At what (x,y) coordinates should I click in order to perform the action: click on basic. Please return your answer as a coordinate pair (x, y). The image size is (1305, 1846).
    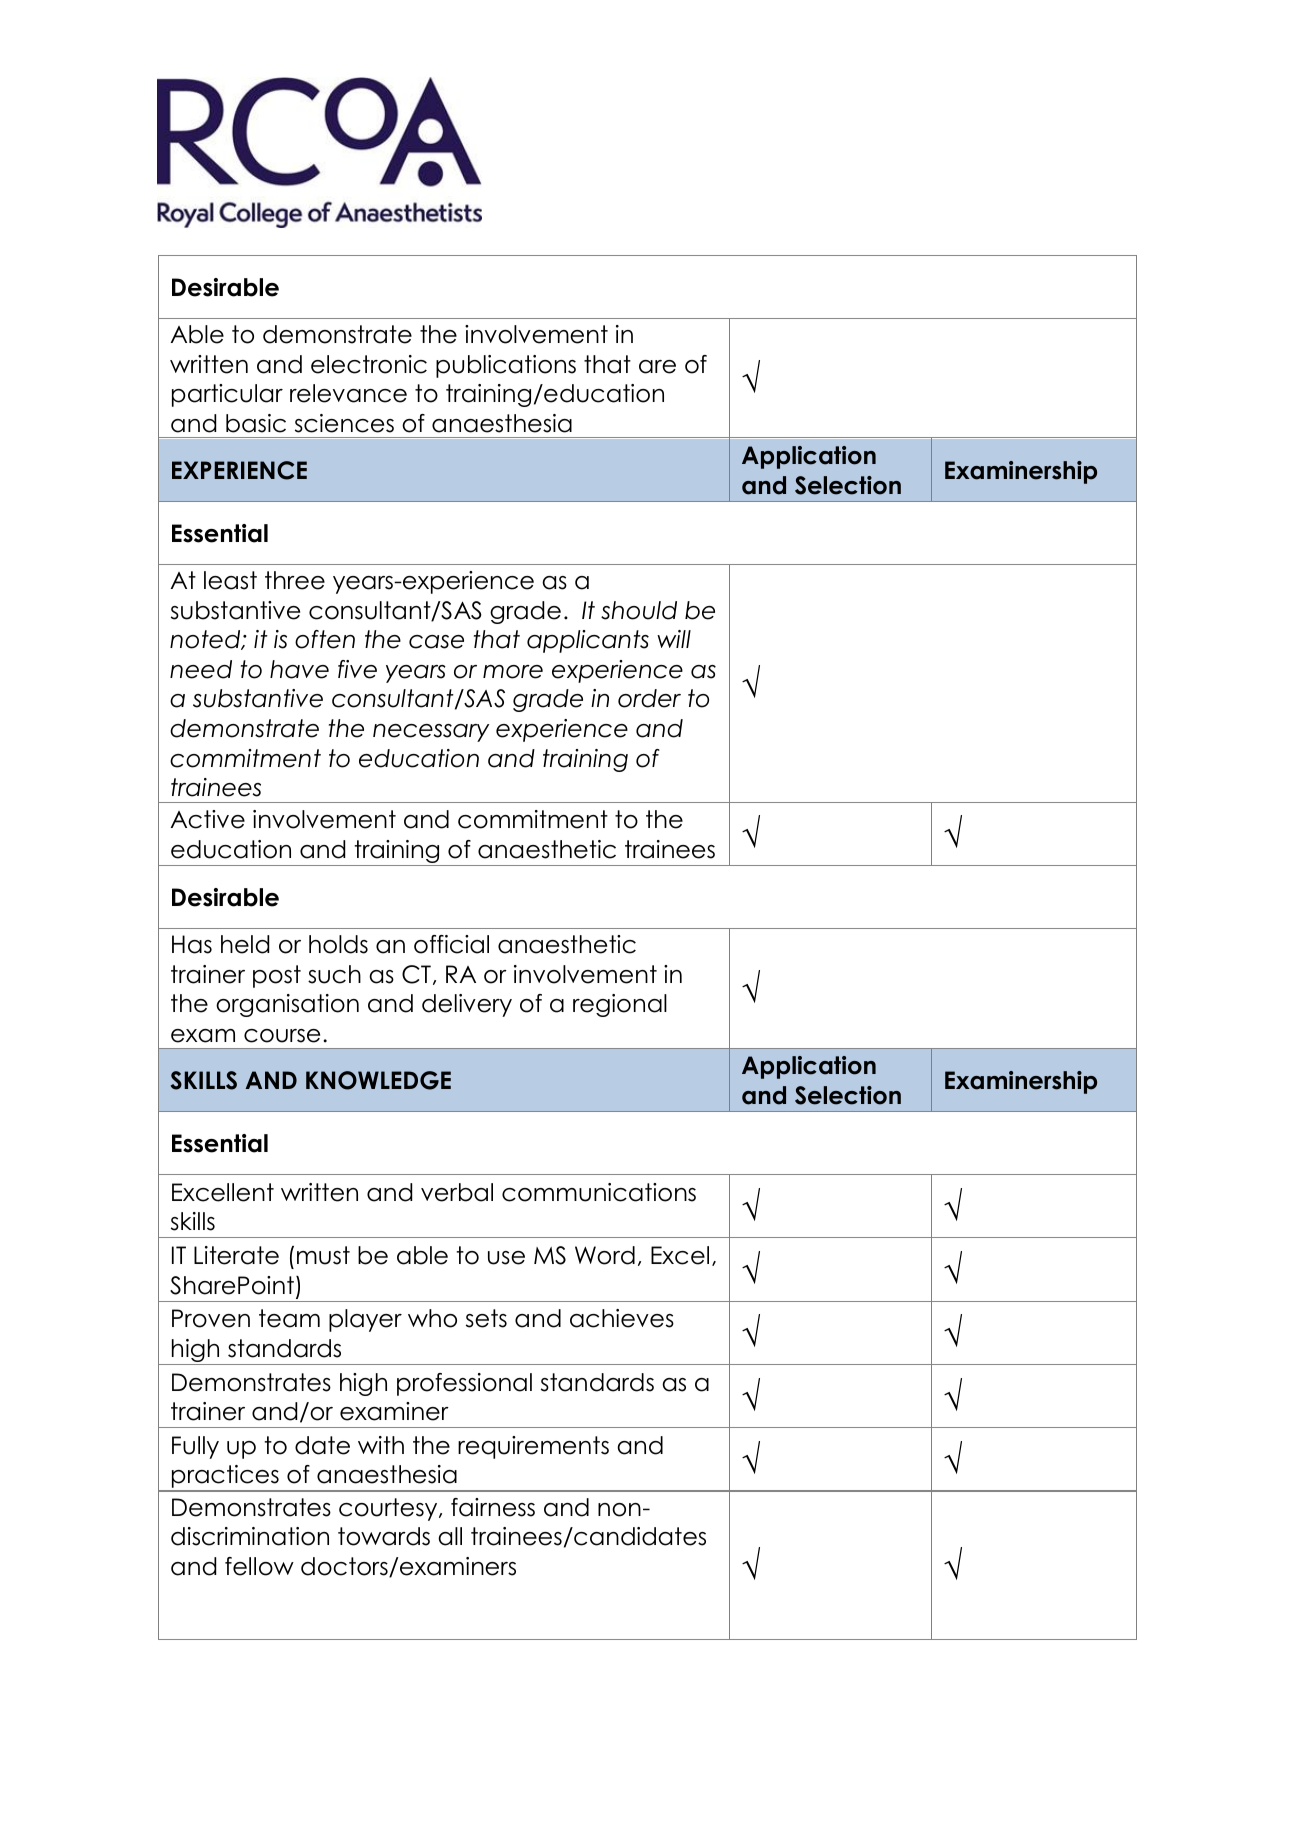
    Looking at the image, I should click on (256, 423).
